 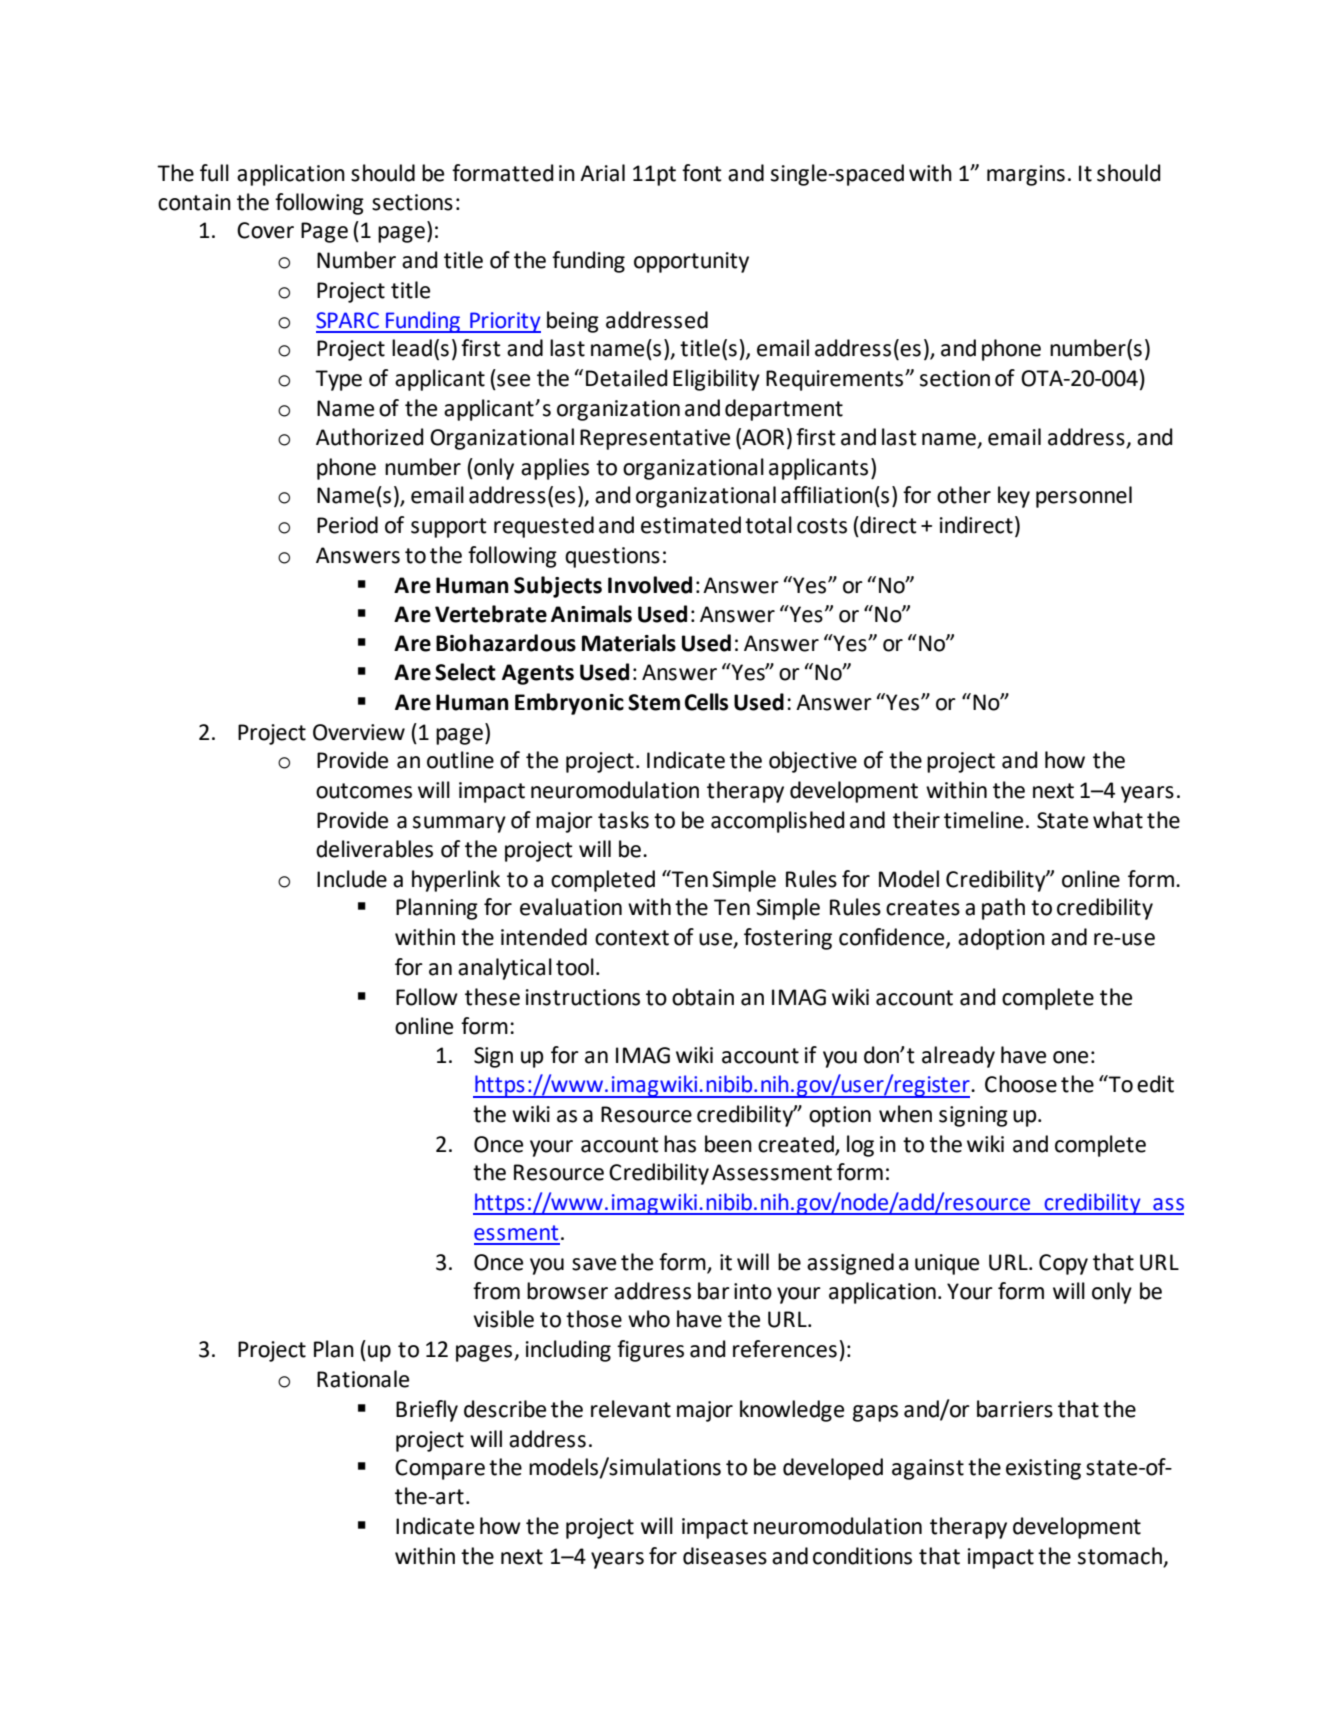 I want to click on key, so click(x=1014, y=497).
